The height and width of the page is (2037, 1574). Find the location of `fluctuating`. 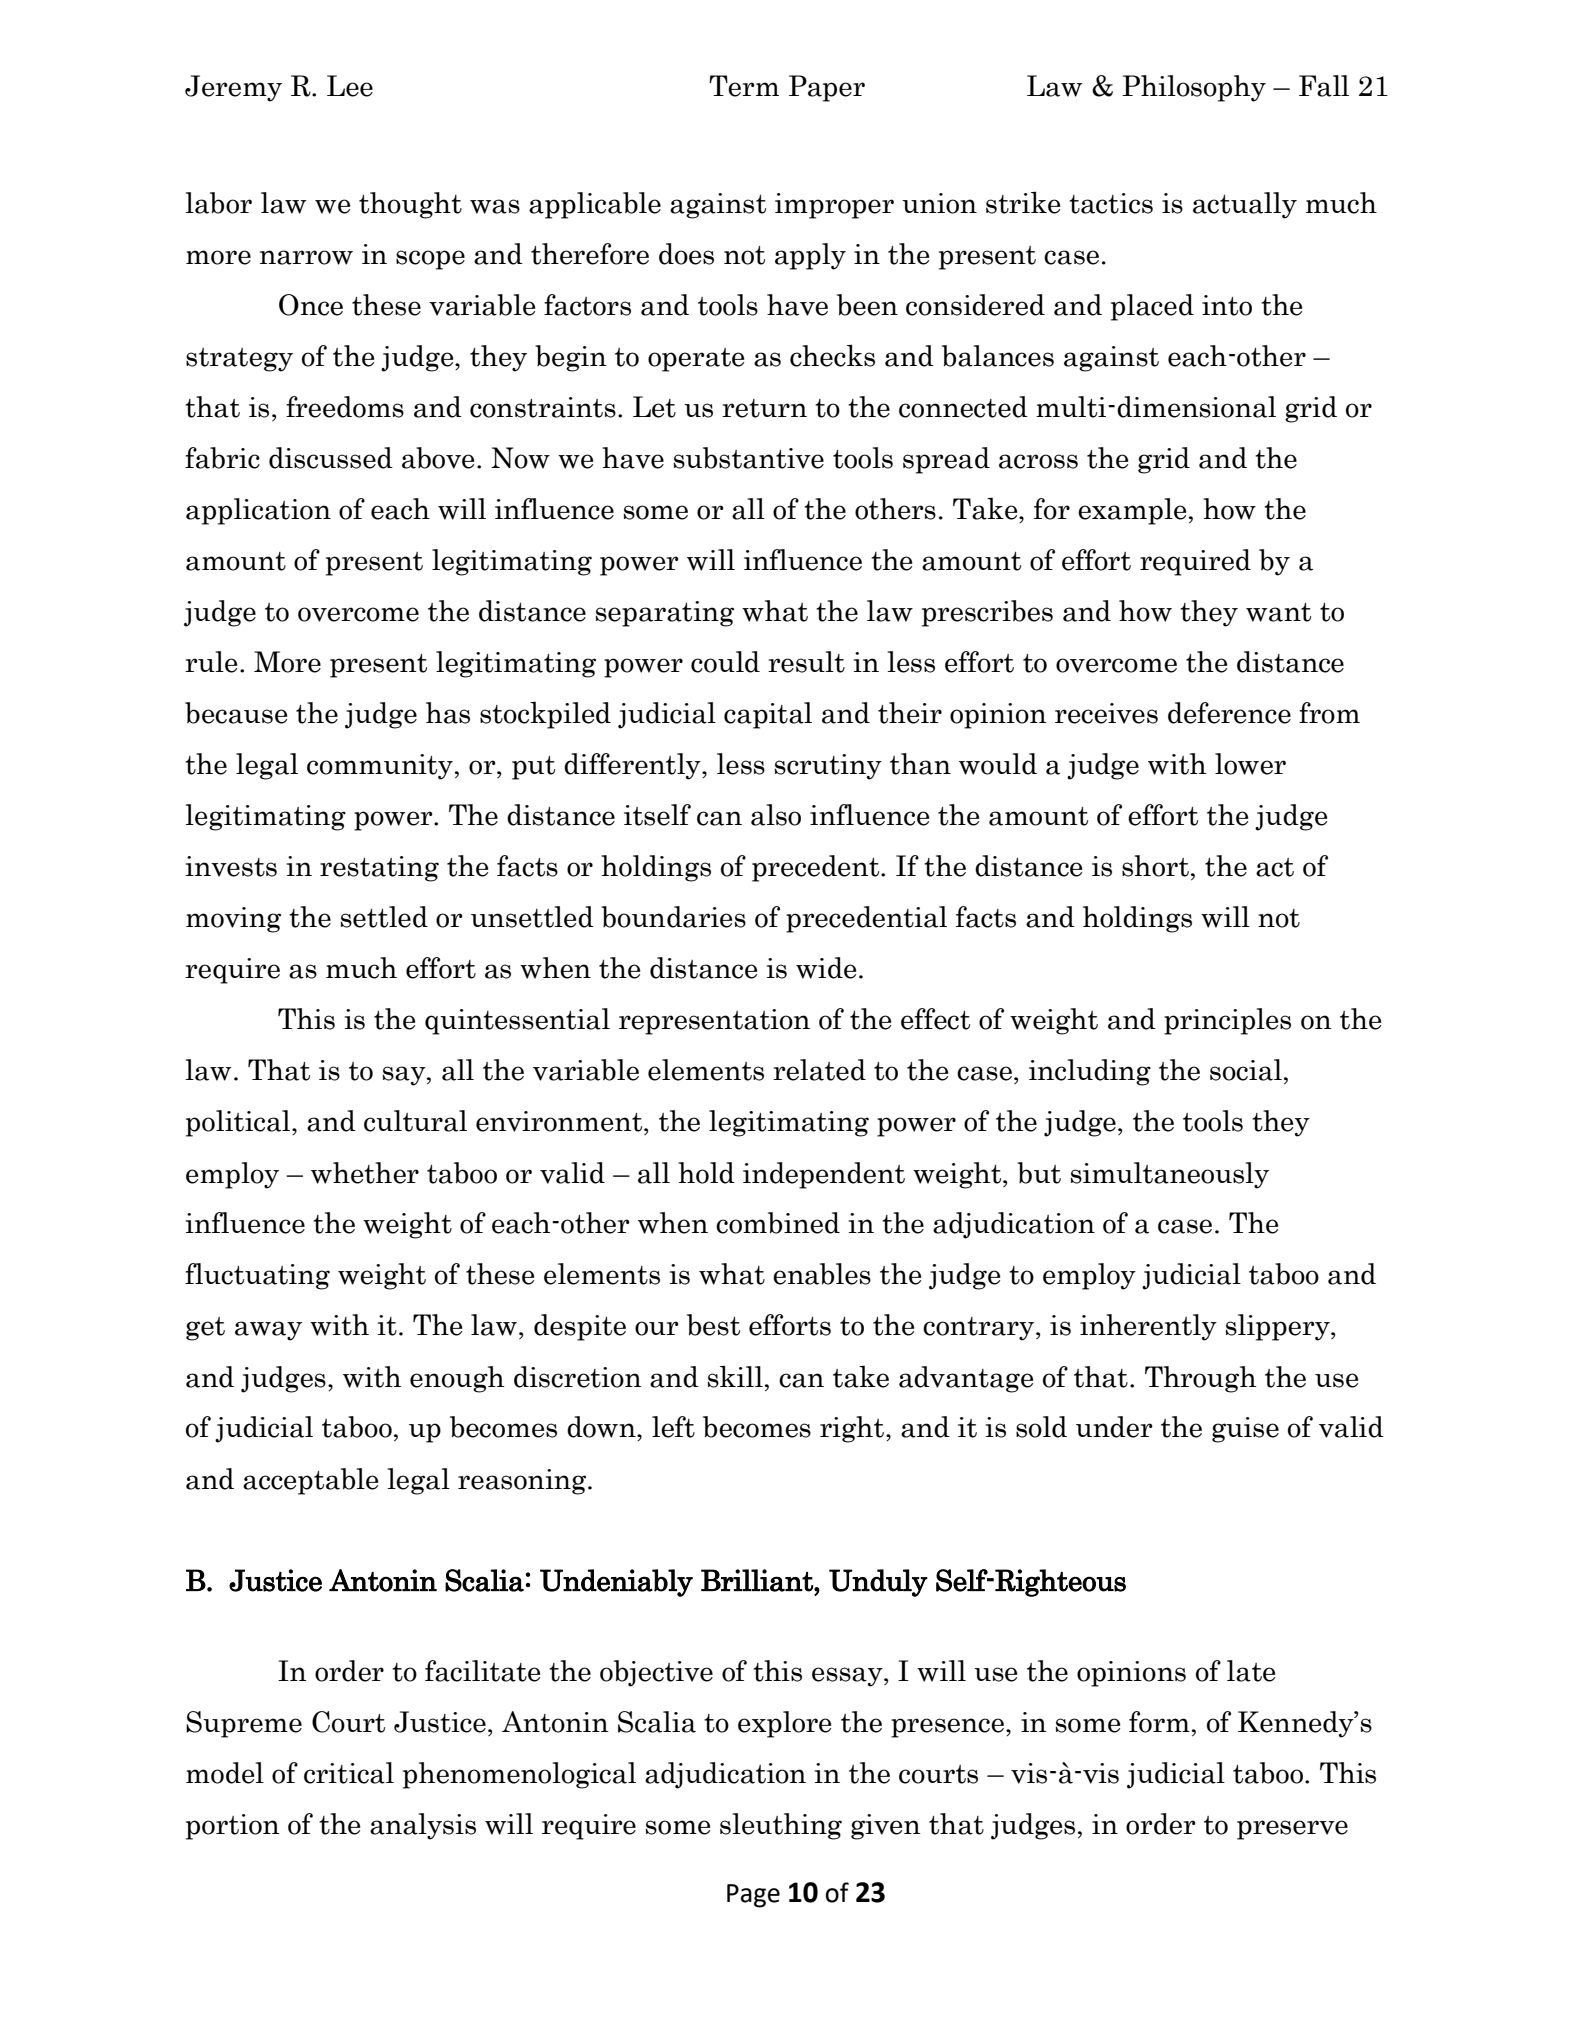

fluctuating is located at coordinates (257, 1276).
